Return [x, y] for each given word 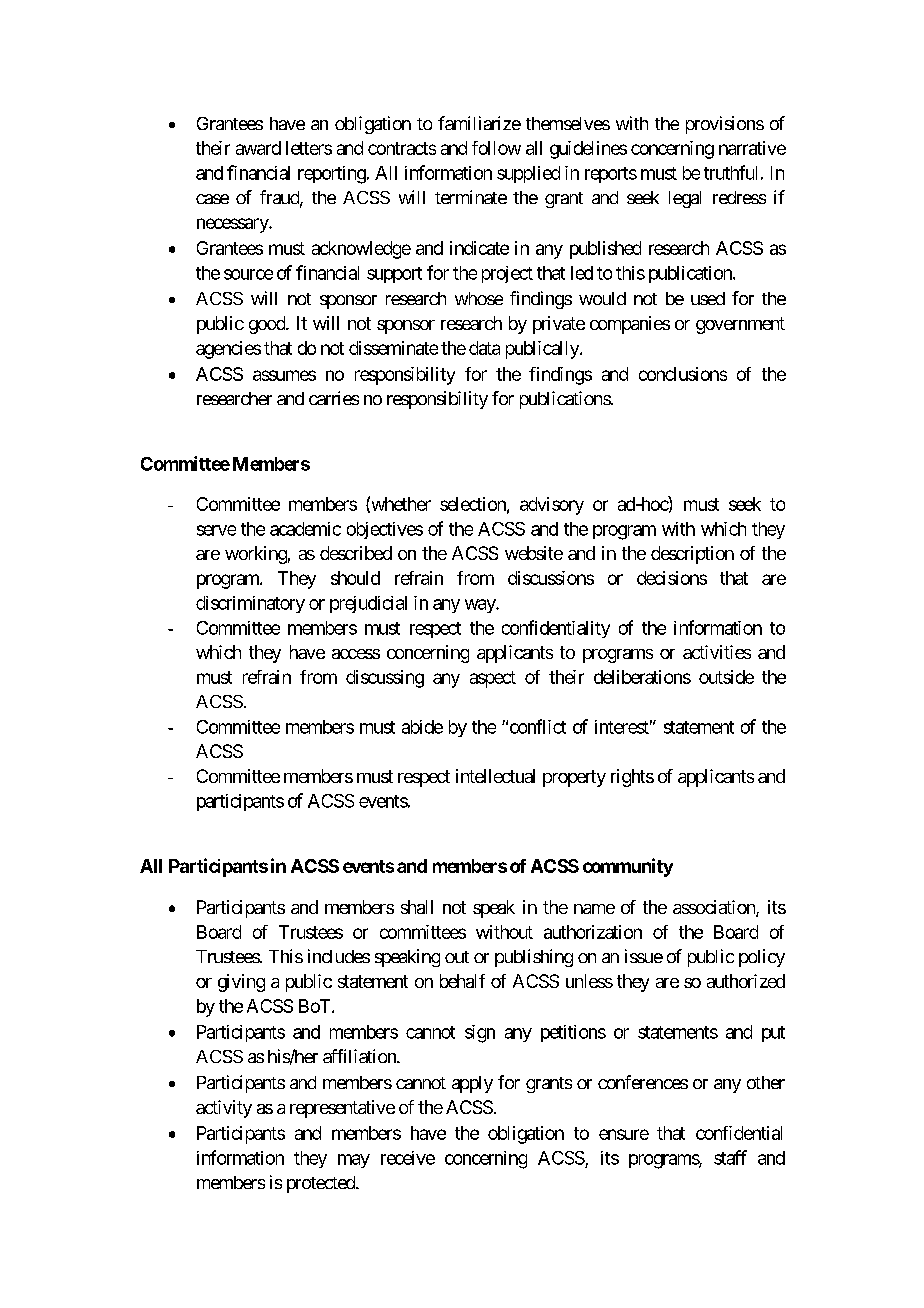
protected [322, 1184]
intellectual [495, 776]
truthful [730, 172]
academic [305, 529]
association [715, 908]
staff [730, 1157]
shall [417, 907]
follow [496, 148]
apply [472, 1084]
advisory [552, 506]
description [692, 555]
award [258, 148]
